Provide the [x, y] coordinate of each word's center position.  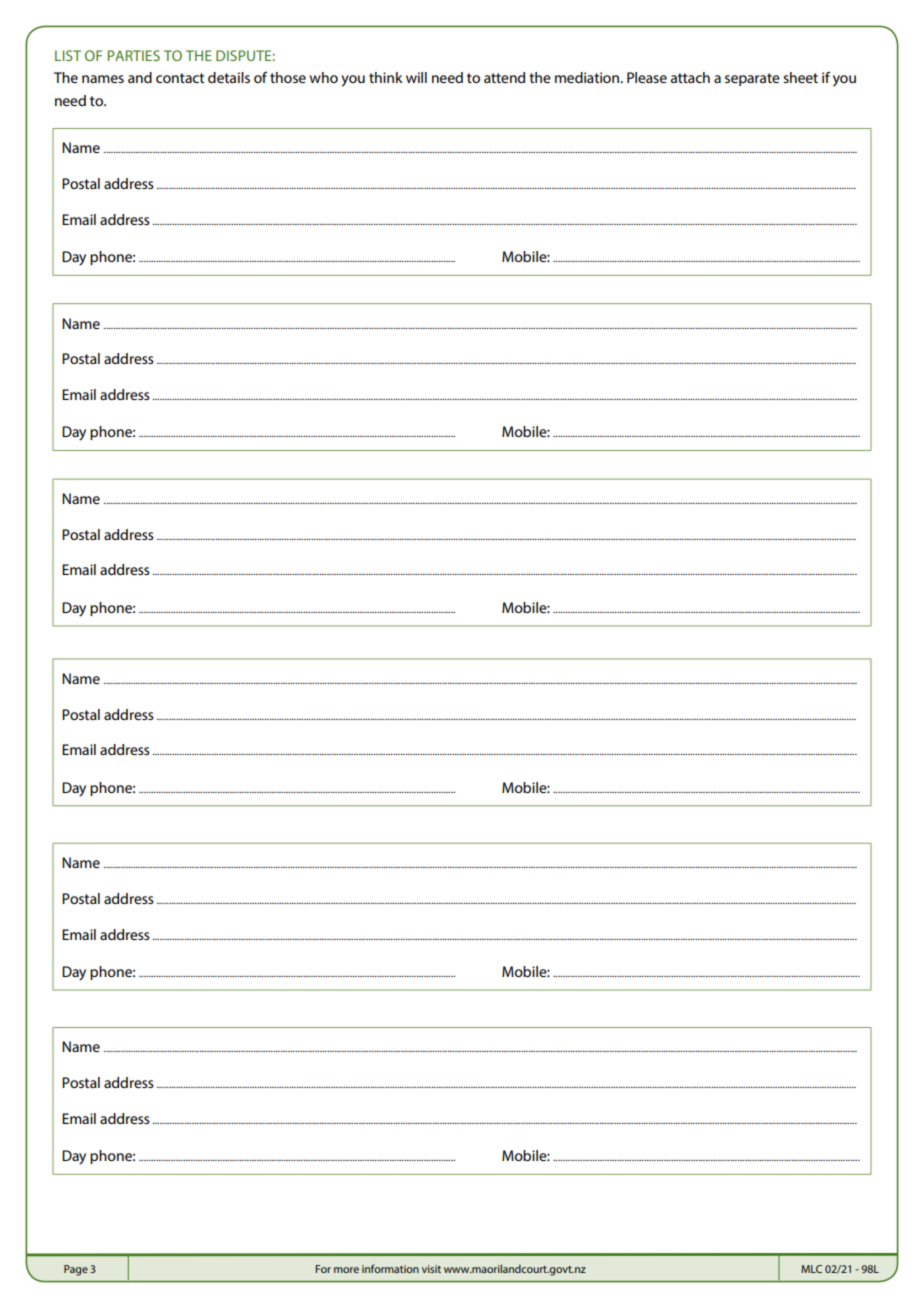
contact [180, 78]
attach [690, 77]
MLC [811, 1269]
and [140, 77]
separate [752, 79]
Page [76, 1270]
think [386, 77]
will [416, 77]
